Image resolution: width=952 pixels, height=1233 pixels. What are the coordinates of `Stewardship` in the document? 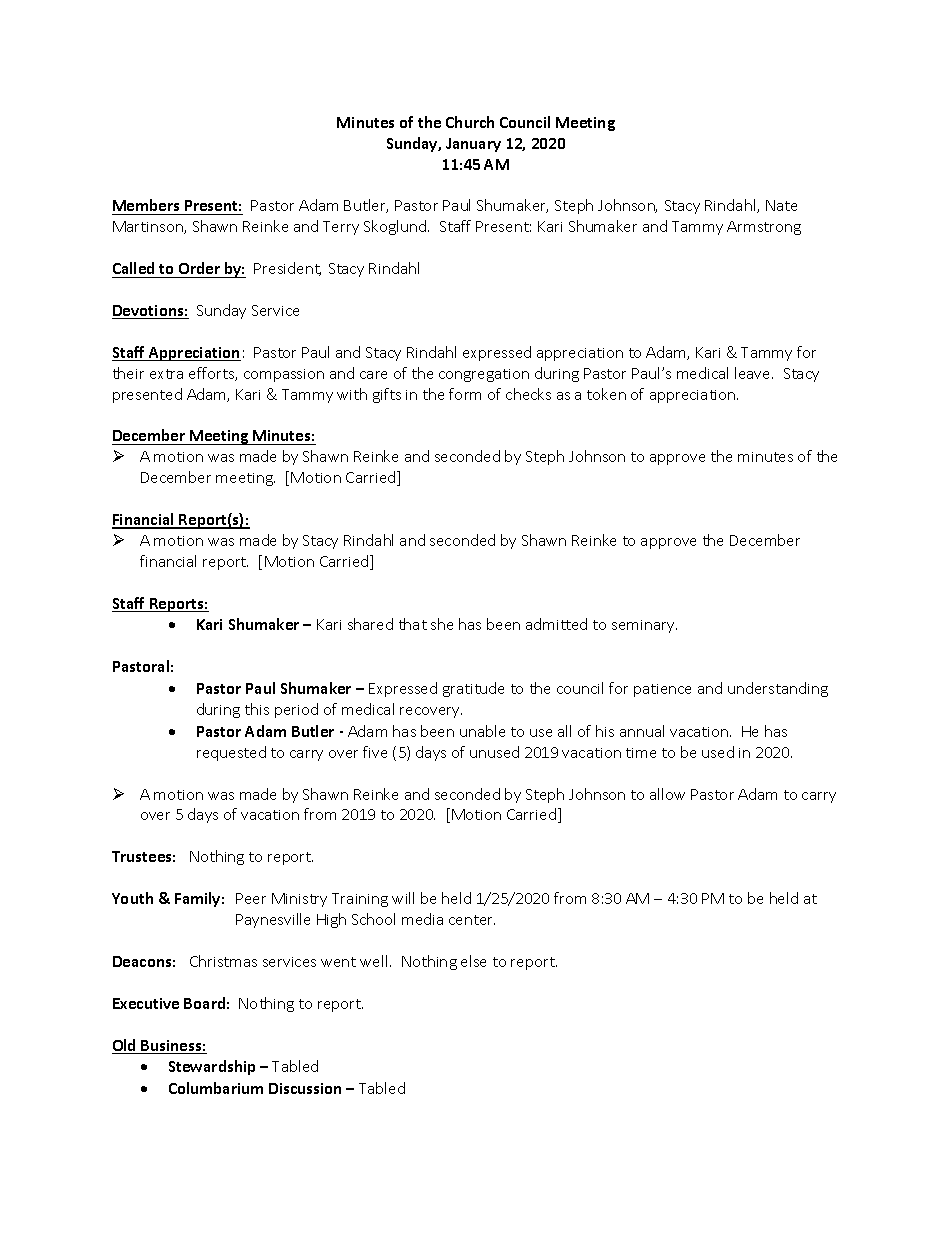 It's located at (212, 1067).
